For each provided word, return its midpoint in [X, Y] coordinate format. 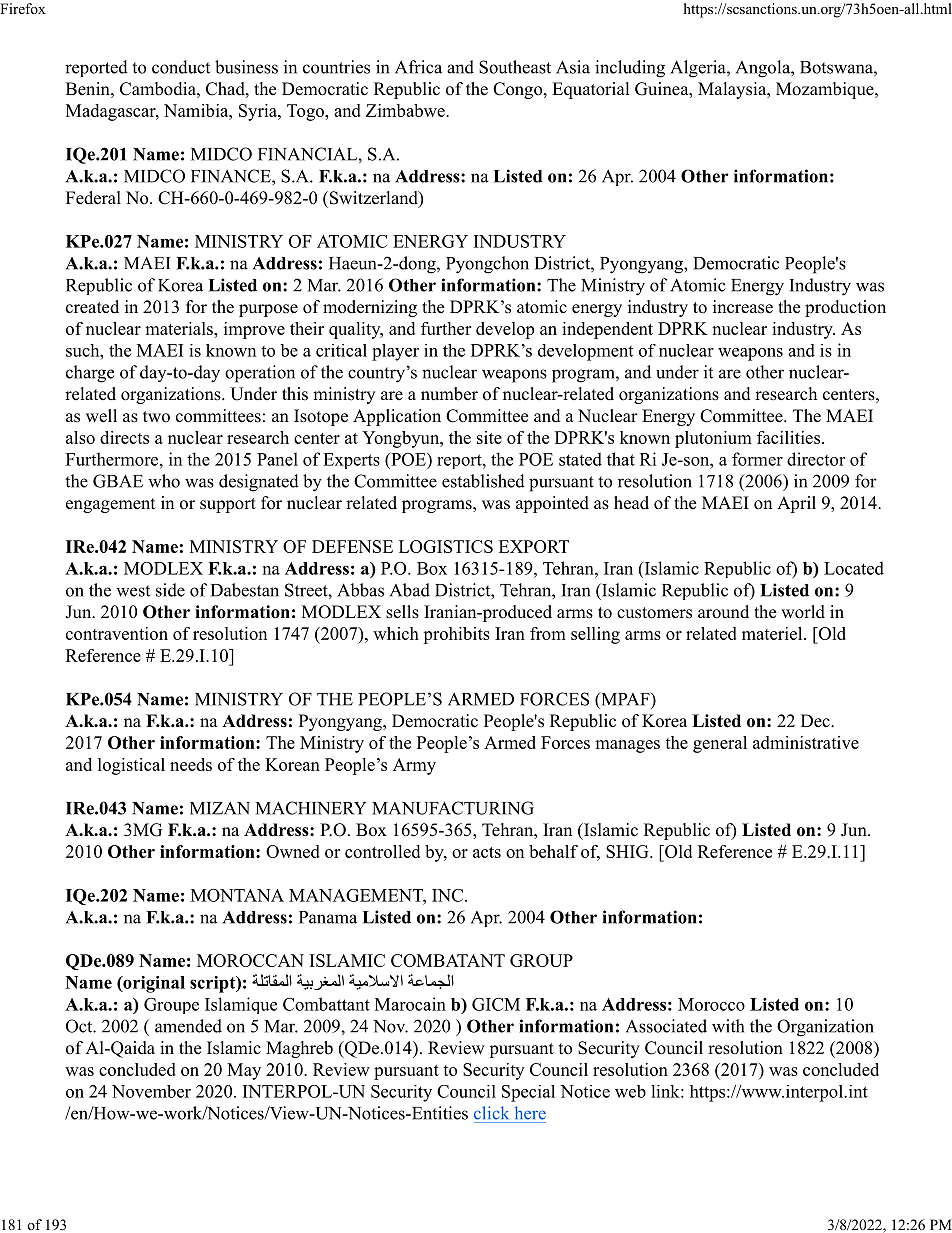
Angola [764, 69]
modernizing [370, 308]
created [92, 307]
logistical [131, 766]
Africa [418, 67]
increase [743, 307]
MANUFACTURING [453, 808]
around [723, 612]
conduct [181, 67]
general [720, 744]
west [133, 591]
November [151, 1091]
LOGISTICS [446, 546]
